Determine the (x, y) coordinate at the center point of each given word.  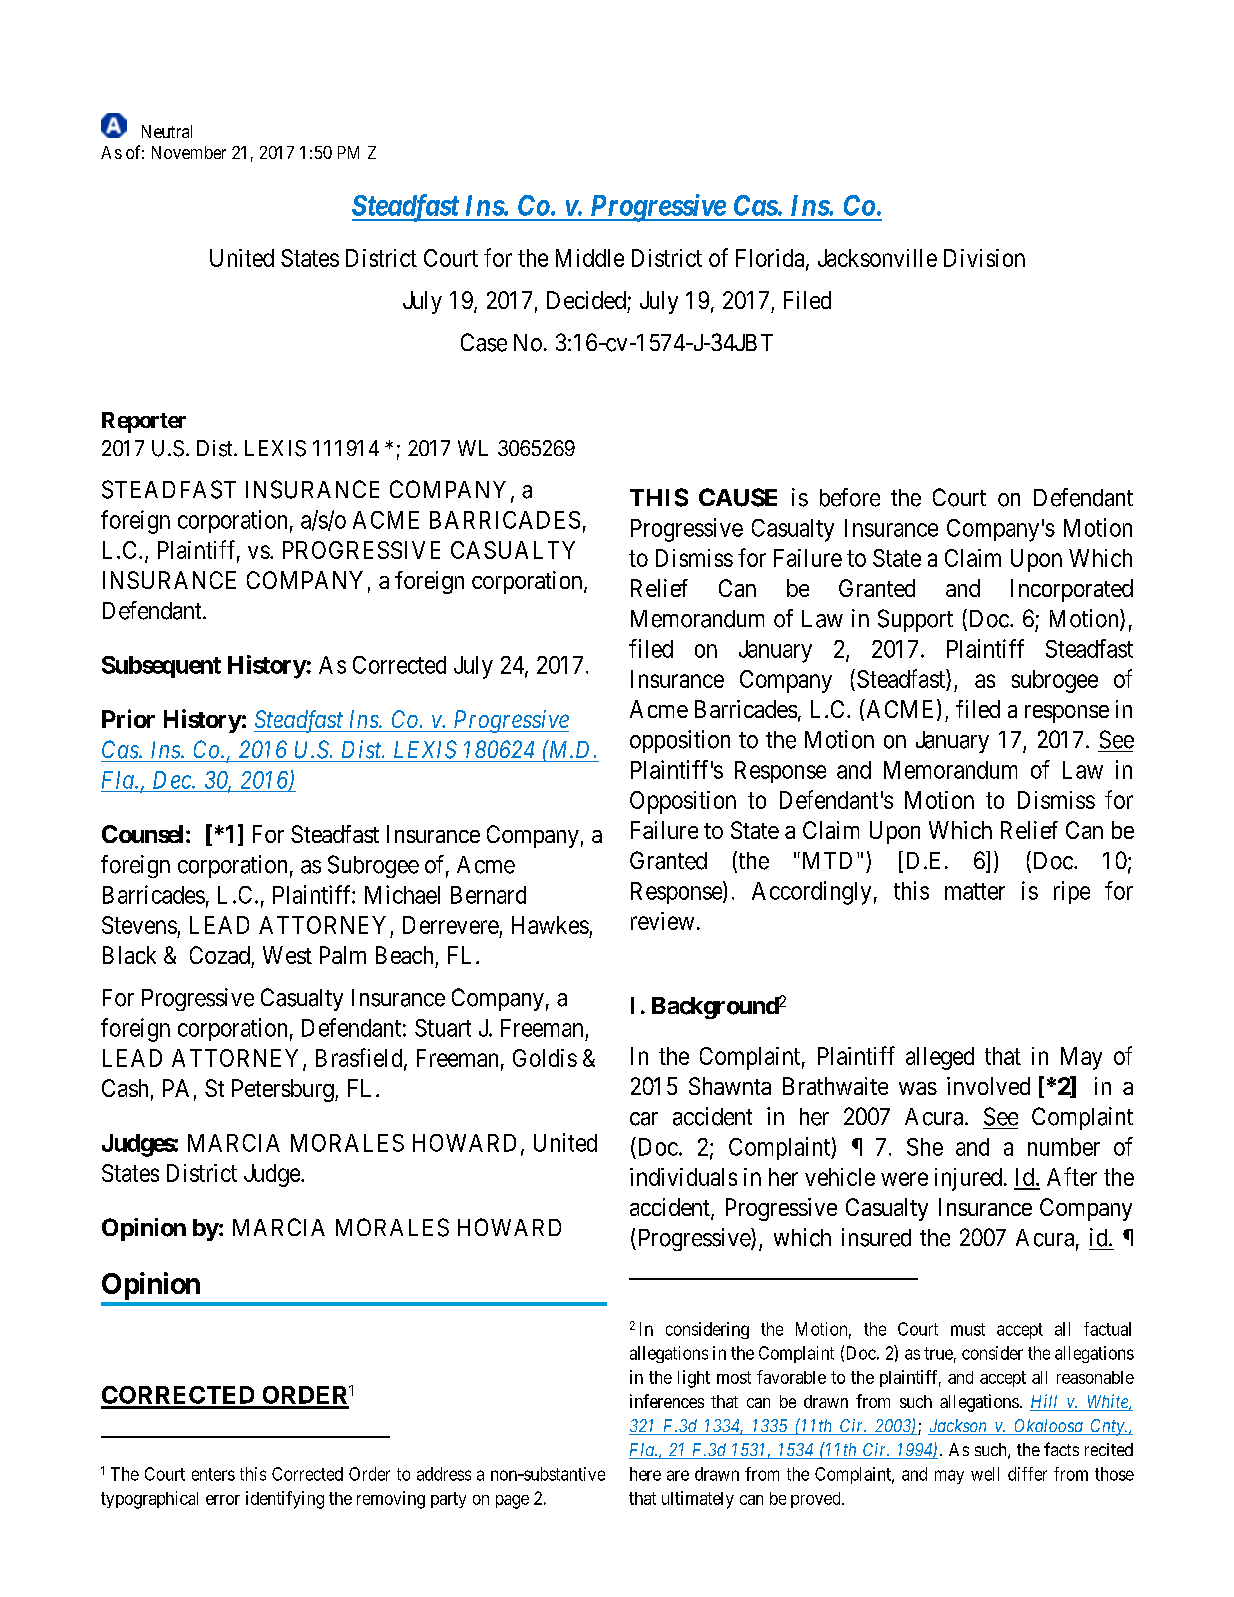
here (645, 1474)
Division (984, 258)
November (189, 152)
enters (213, 1474)
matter (975, 891)
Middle (590, 258)
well (985, 1474)
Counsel (142, 834)
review (662, 921)
